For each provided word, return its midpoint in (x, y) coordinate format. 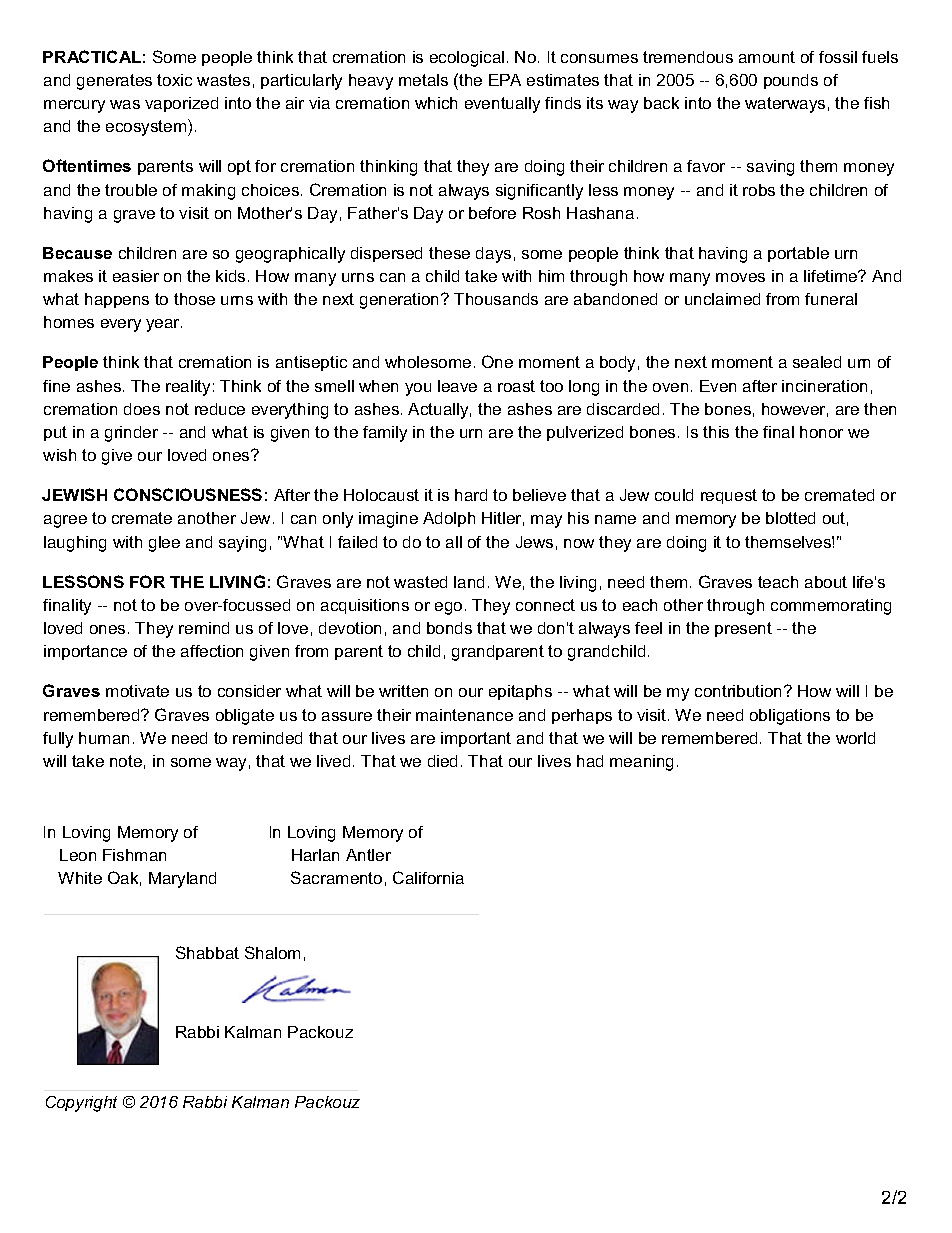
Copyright (81, 1104)
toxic (174, 80)
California (428, 877)
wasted (420, 582)
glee (164, 544)
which (436, 103)
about (826, 582)
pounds (791, 81)
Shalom (272, 952)
